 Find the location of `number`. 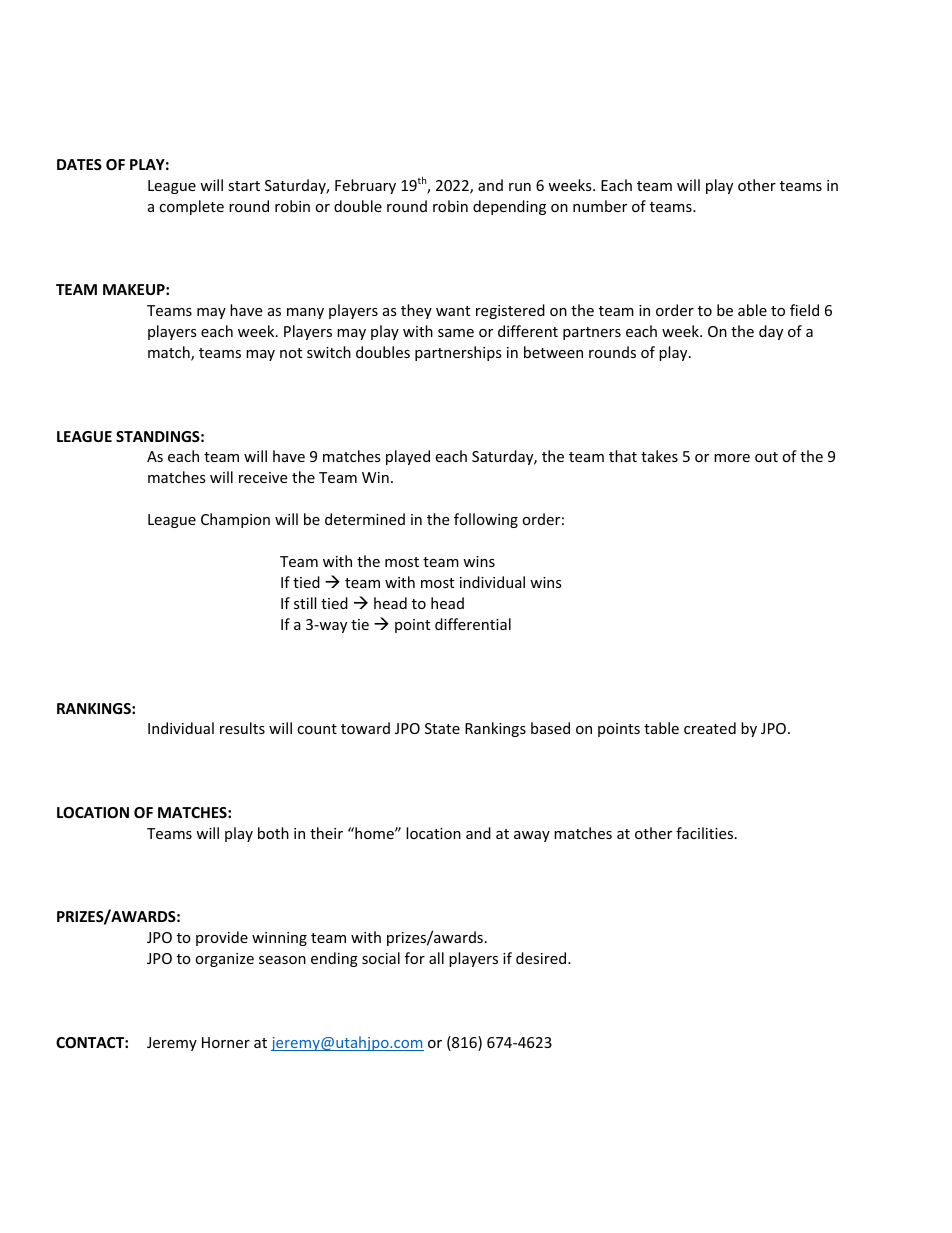

number is located at coordinates (600, 206).
